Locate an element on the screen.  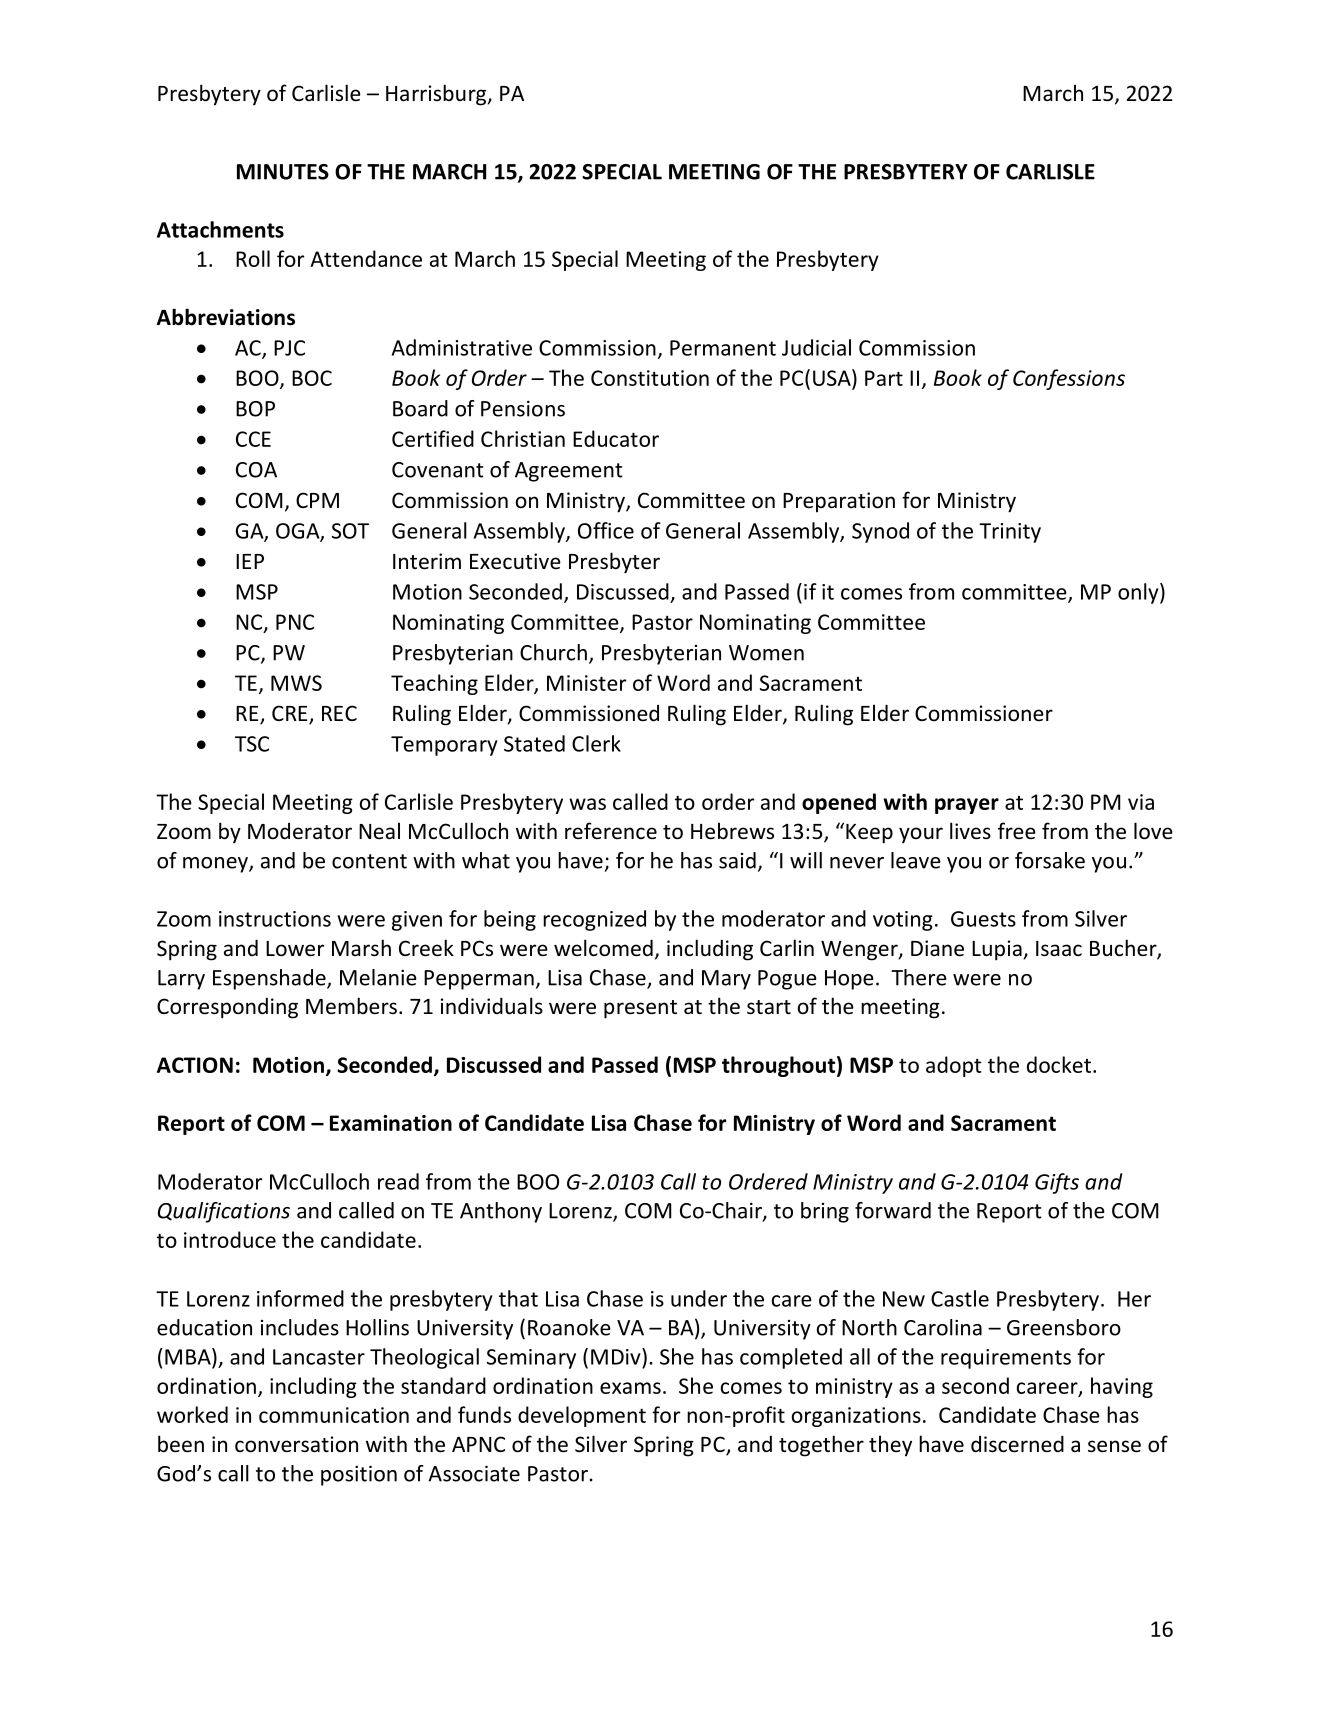
conversation is located at coordinates (296, 1444).
